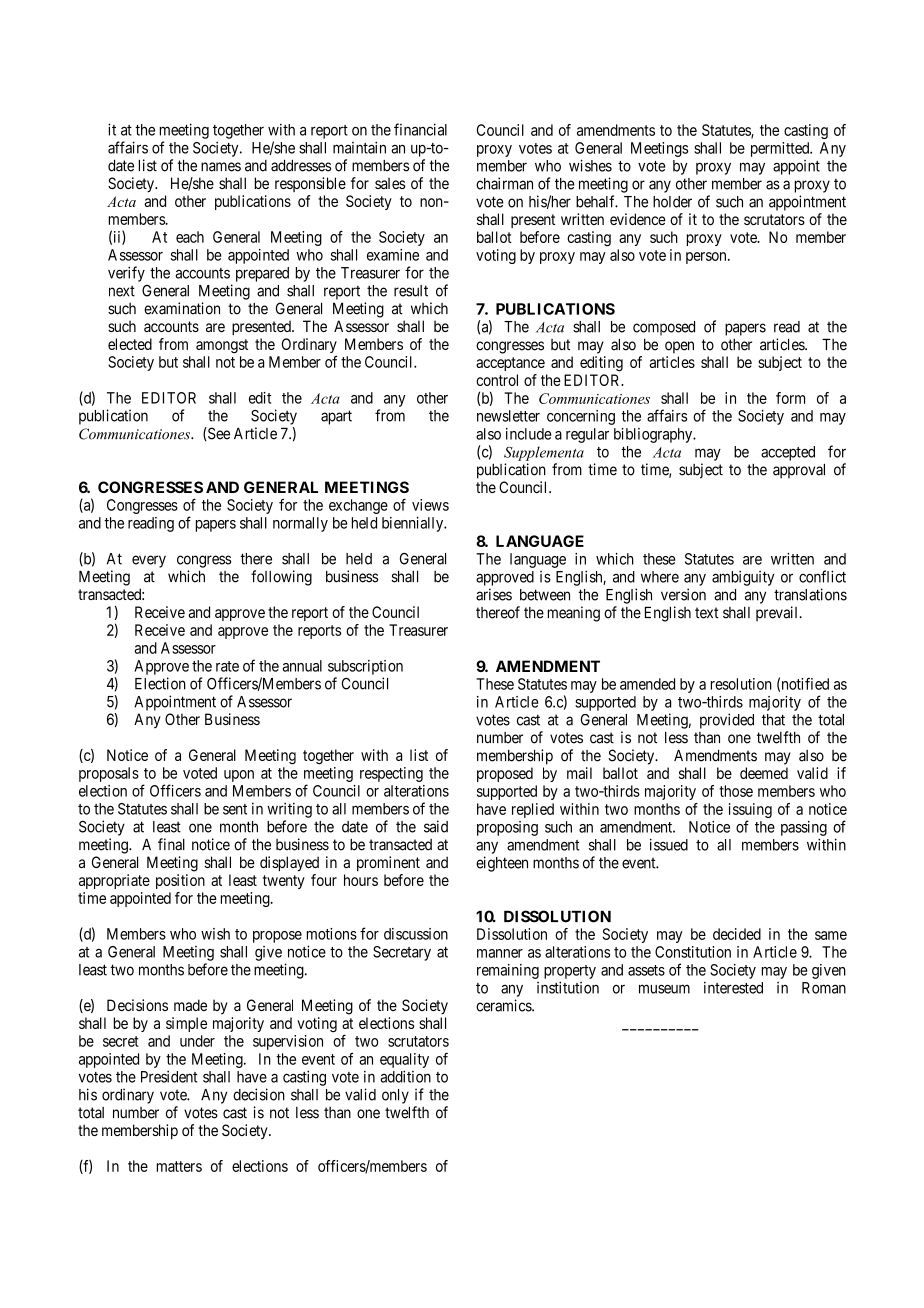 The image size is (924, 1308). What do you see at coordinates (436, 826) in the document?
I see `said` at bounding box center [436, 826].
